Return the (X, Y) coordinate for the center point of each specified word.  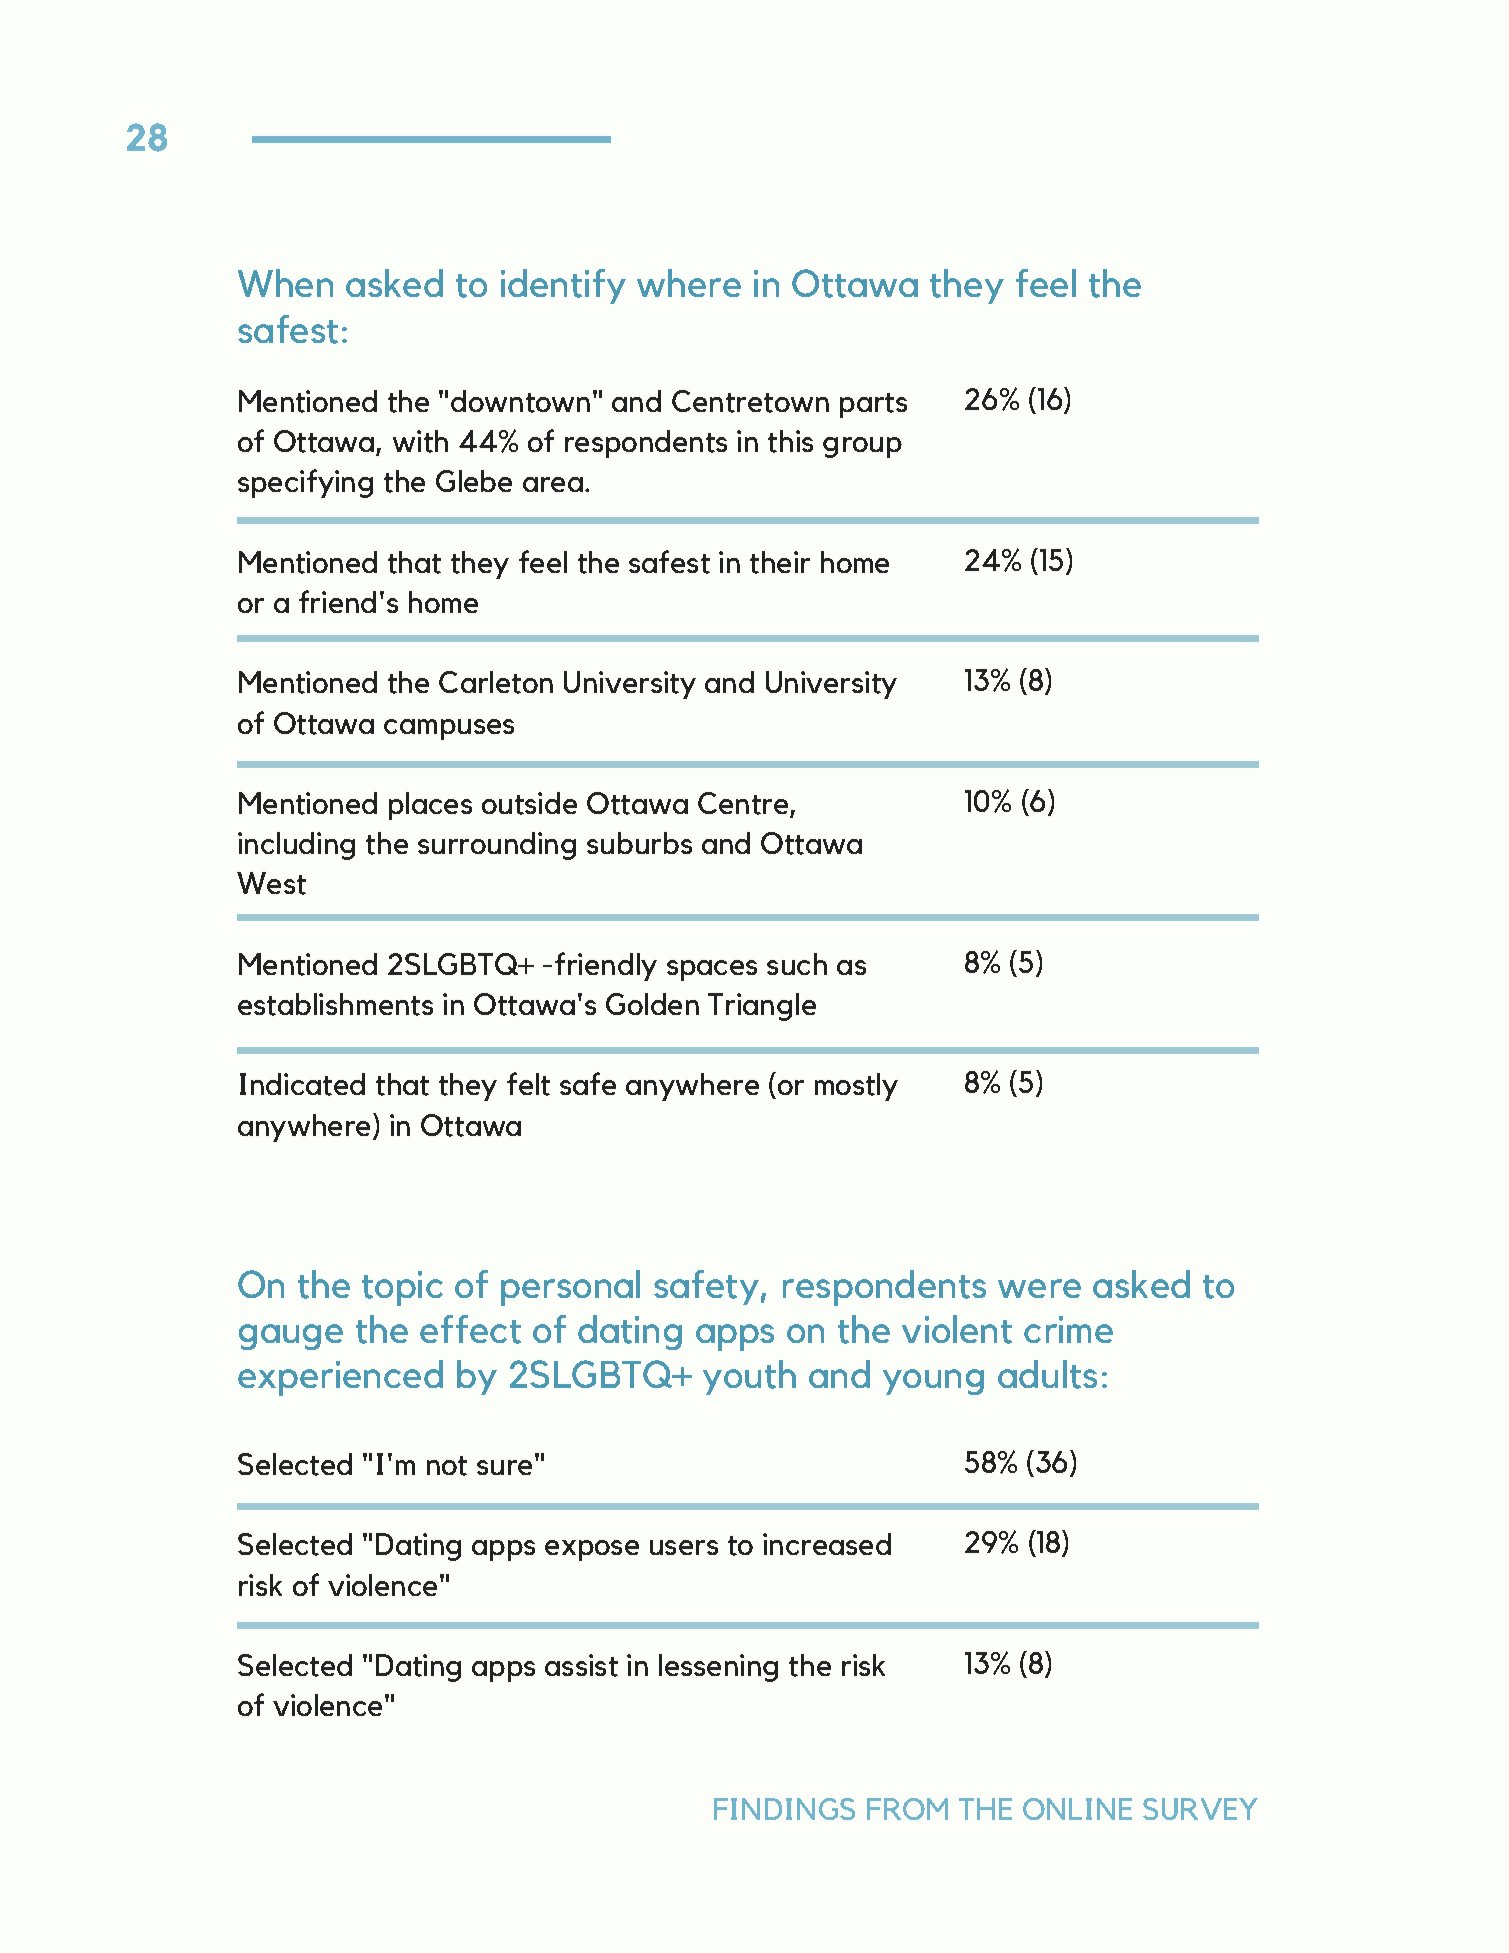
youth (749, 1377)
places (430, 806)
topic (402, 1288)
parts (873, 405)
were (1039, 1288)
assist (581, 1665)
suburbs (639, 843)
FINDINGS (784, 1809)
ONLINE (1077, 1809)
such (797, 964)
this (790, 441)
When (285, 283)
